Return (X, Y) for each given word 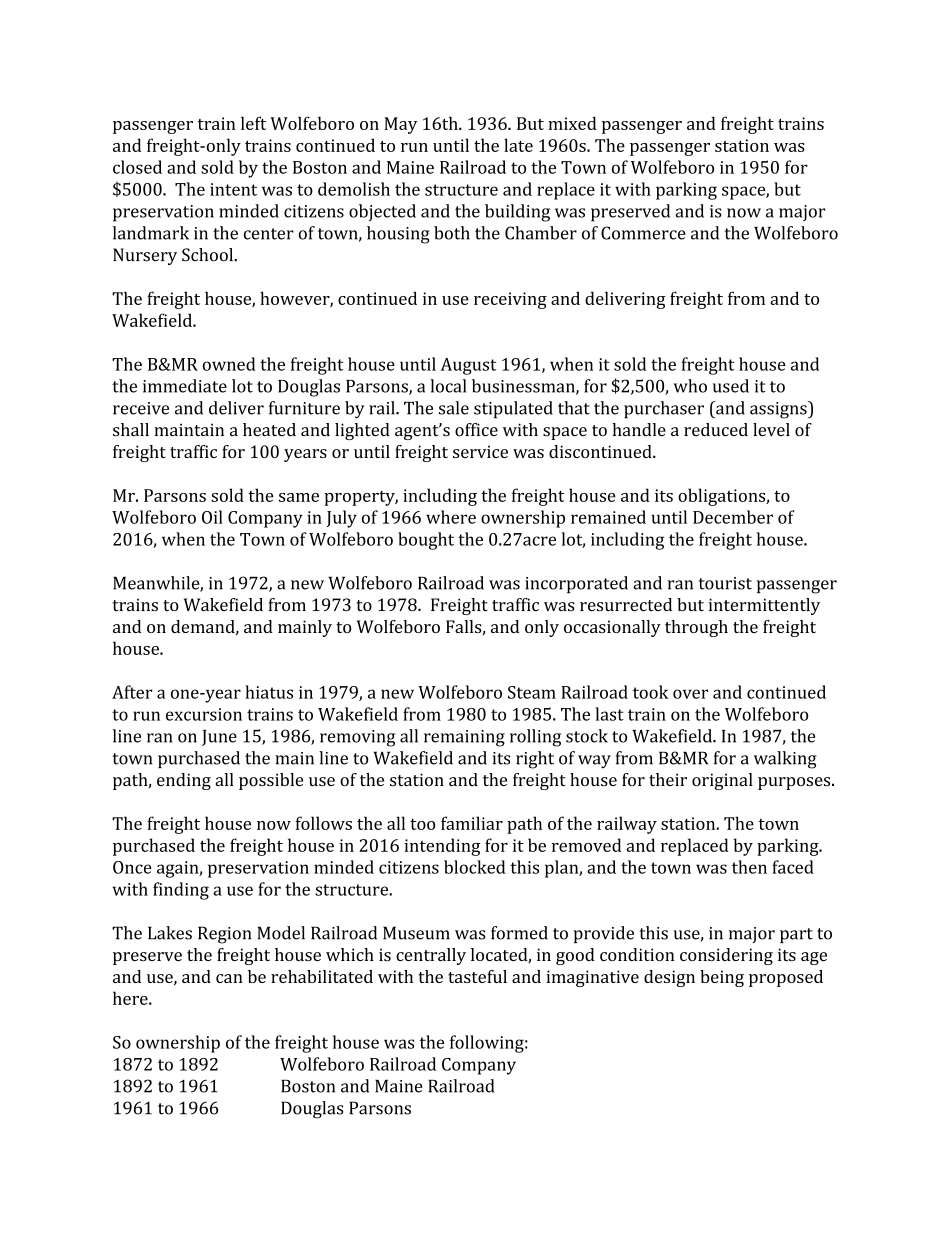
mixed (572, 123)
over (690, 694)
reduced (716, 430)
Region (224, 935)
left (253, 123)
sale (454, 408)
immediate (185, 386)
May (400, 125)
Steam (532, 692)
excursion (204, 714)
